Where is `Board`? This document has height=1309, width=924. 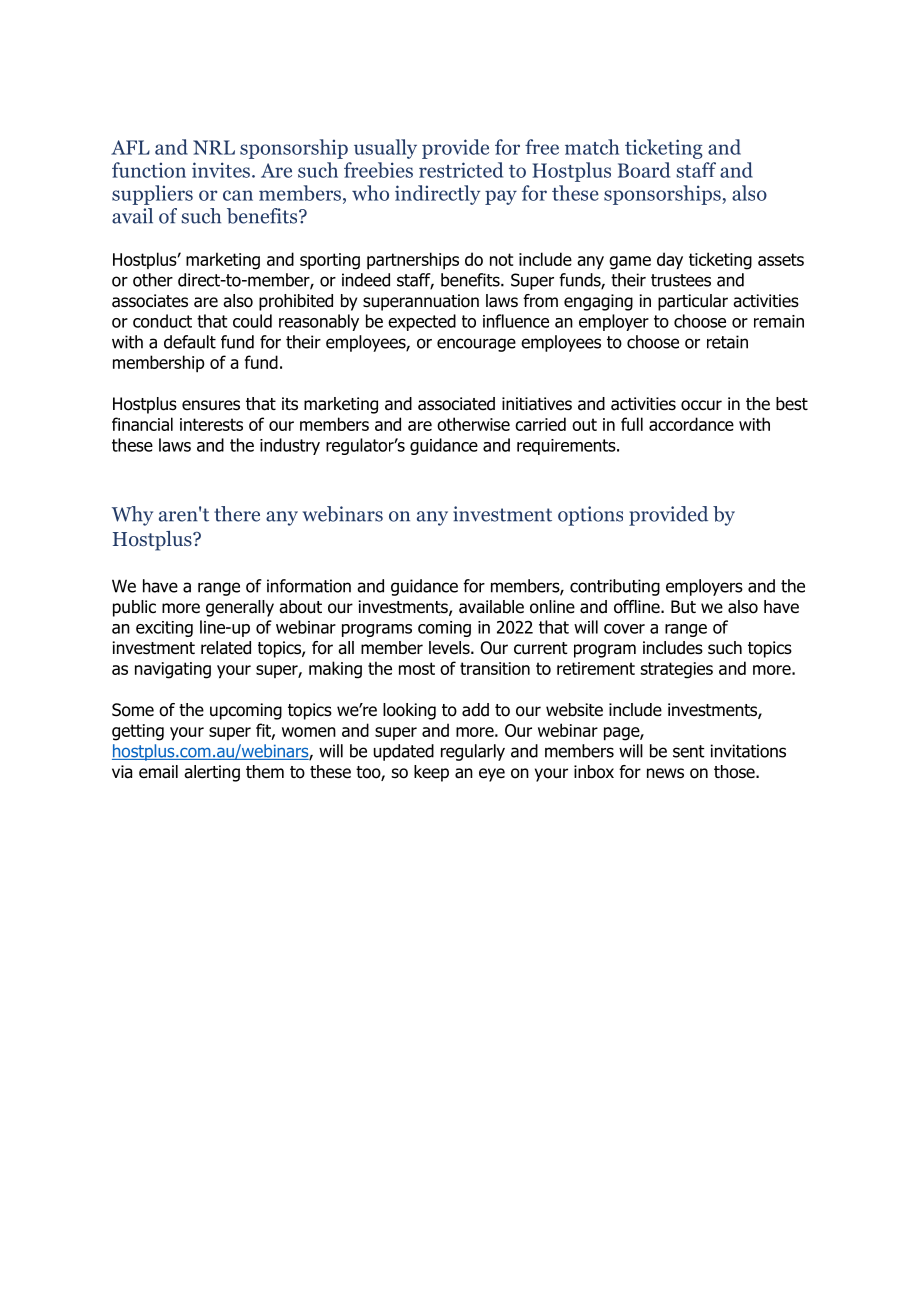 Board is located at coordinates (644, 170).
